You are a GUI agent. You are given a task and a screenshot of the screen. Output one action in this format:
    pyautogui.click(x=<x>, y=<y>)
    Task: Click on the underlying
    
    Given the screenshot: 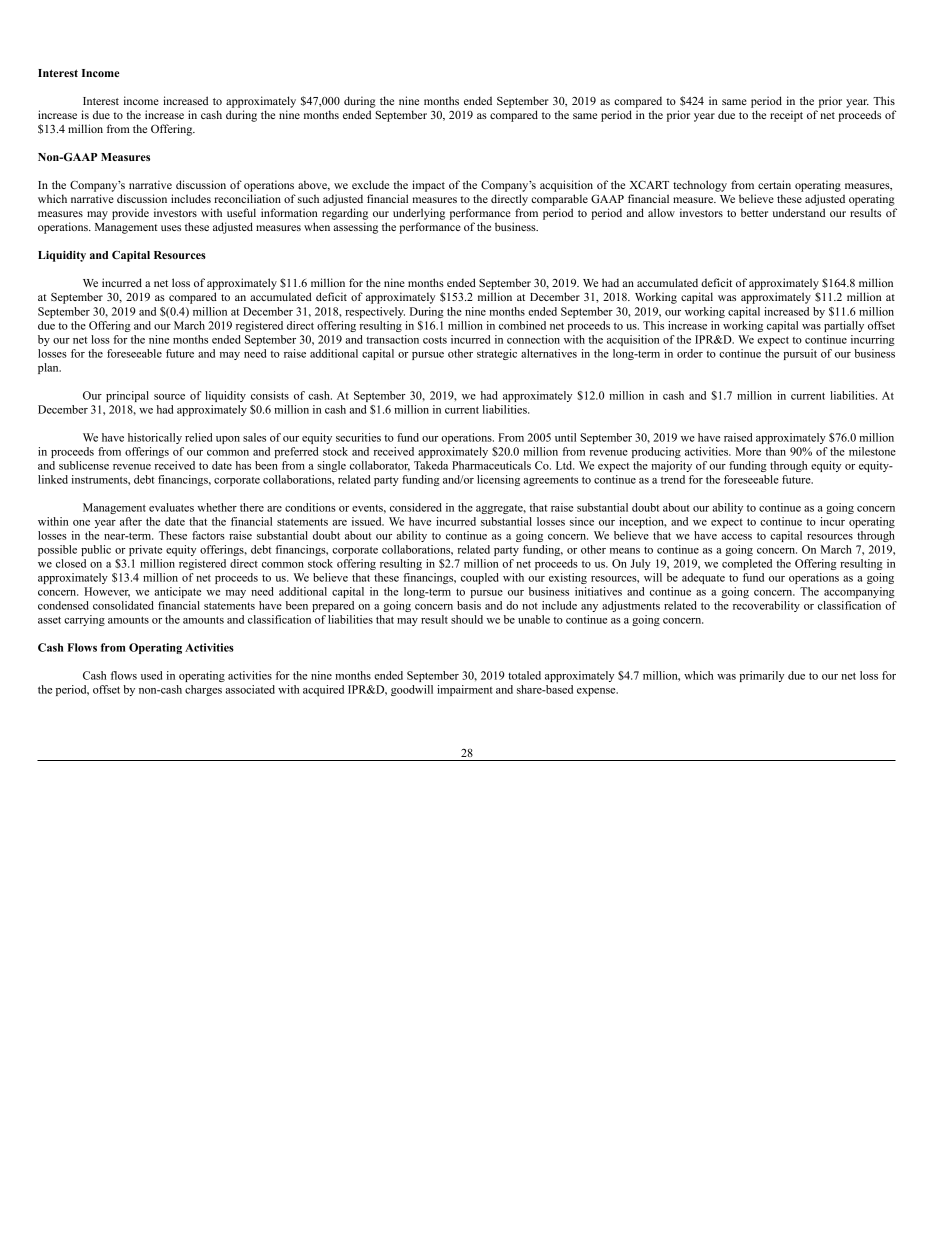 What is the action you would take?
    pyautogui.click(x=419, y=214)
